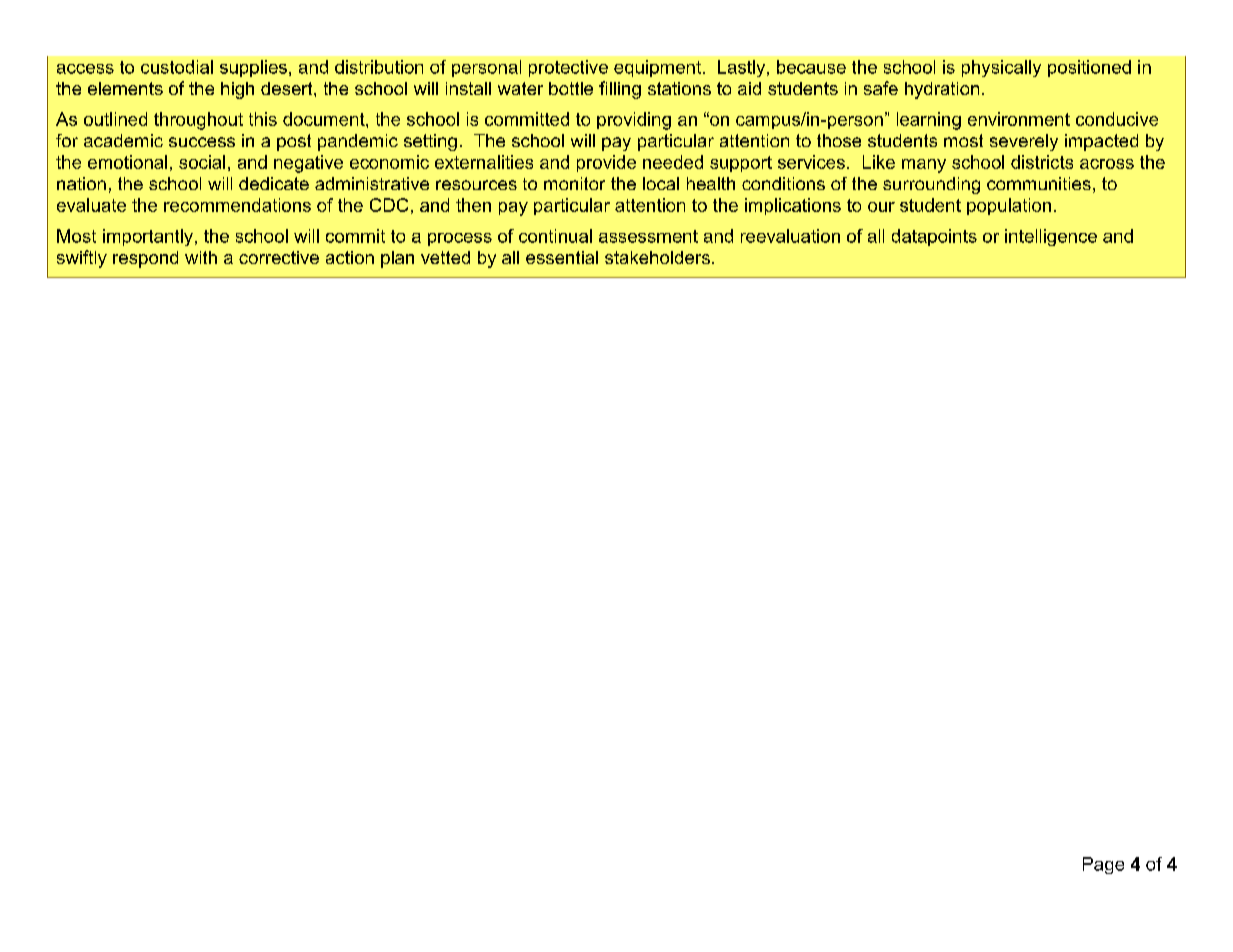 The height and width of the page is (952, 1233). What do you see at coordinates (648, 236) in the page?
I see `assessment` at bounding box center [648, 236].
